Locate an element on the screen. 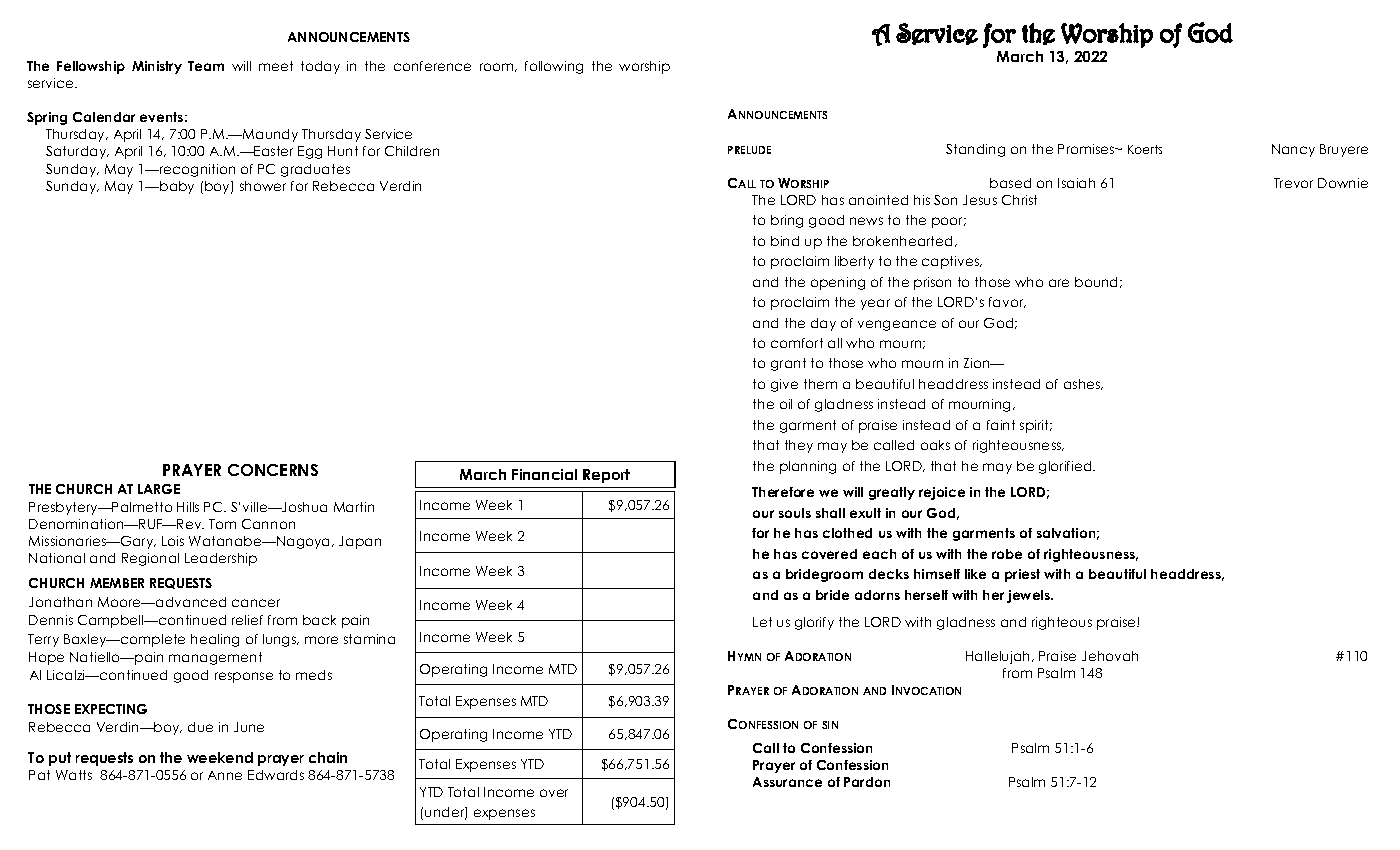 The image size is (1400, 850). Promises is located at coordinates (1087, 149).
